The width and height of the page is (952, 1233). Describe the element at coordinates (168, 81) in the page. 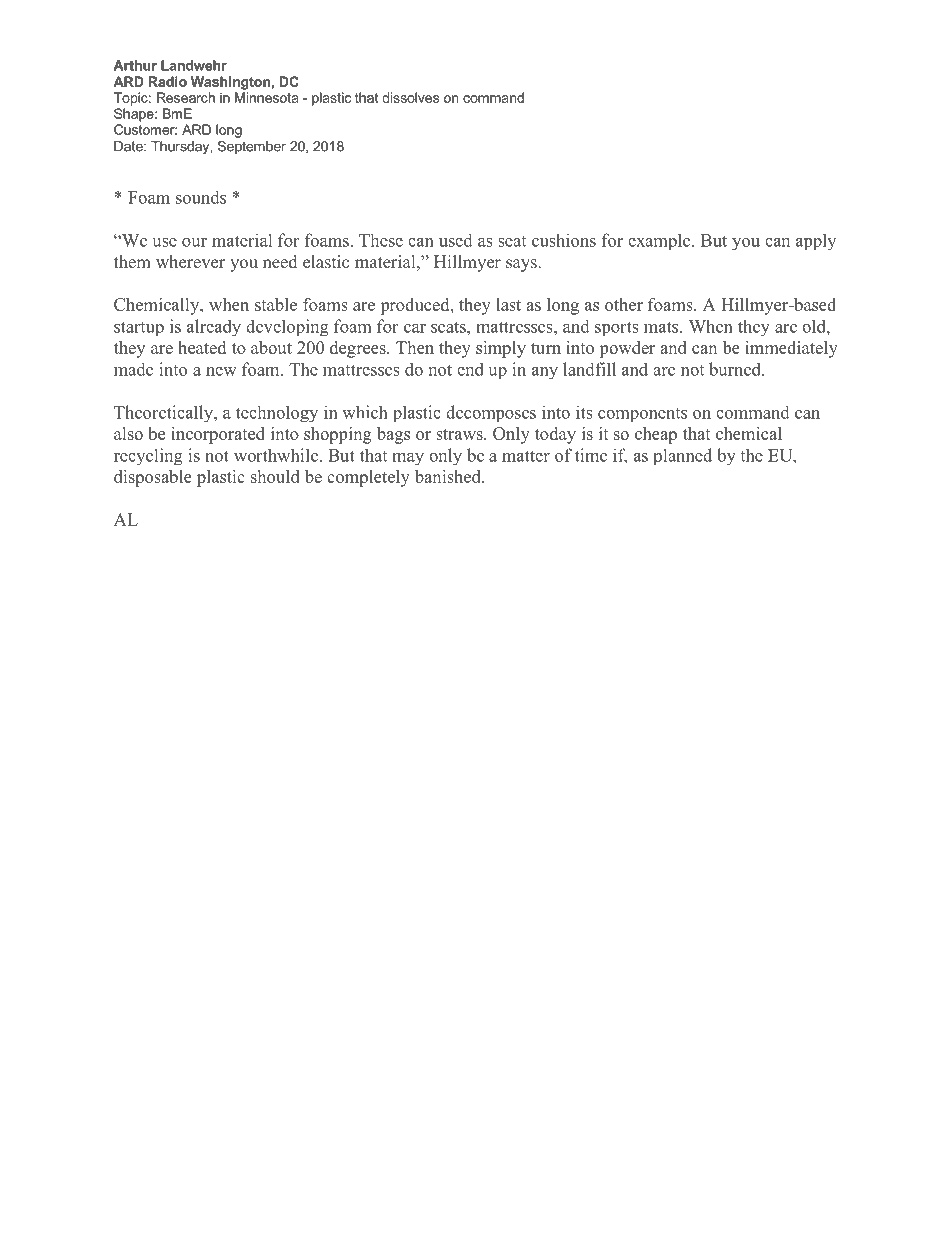

I see `Radio` at that location.
